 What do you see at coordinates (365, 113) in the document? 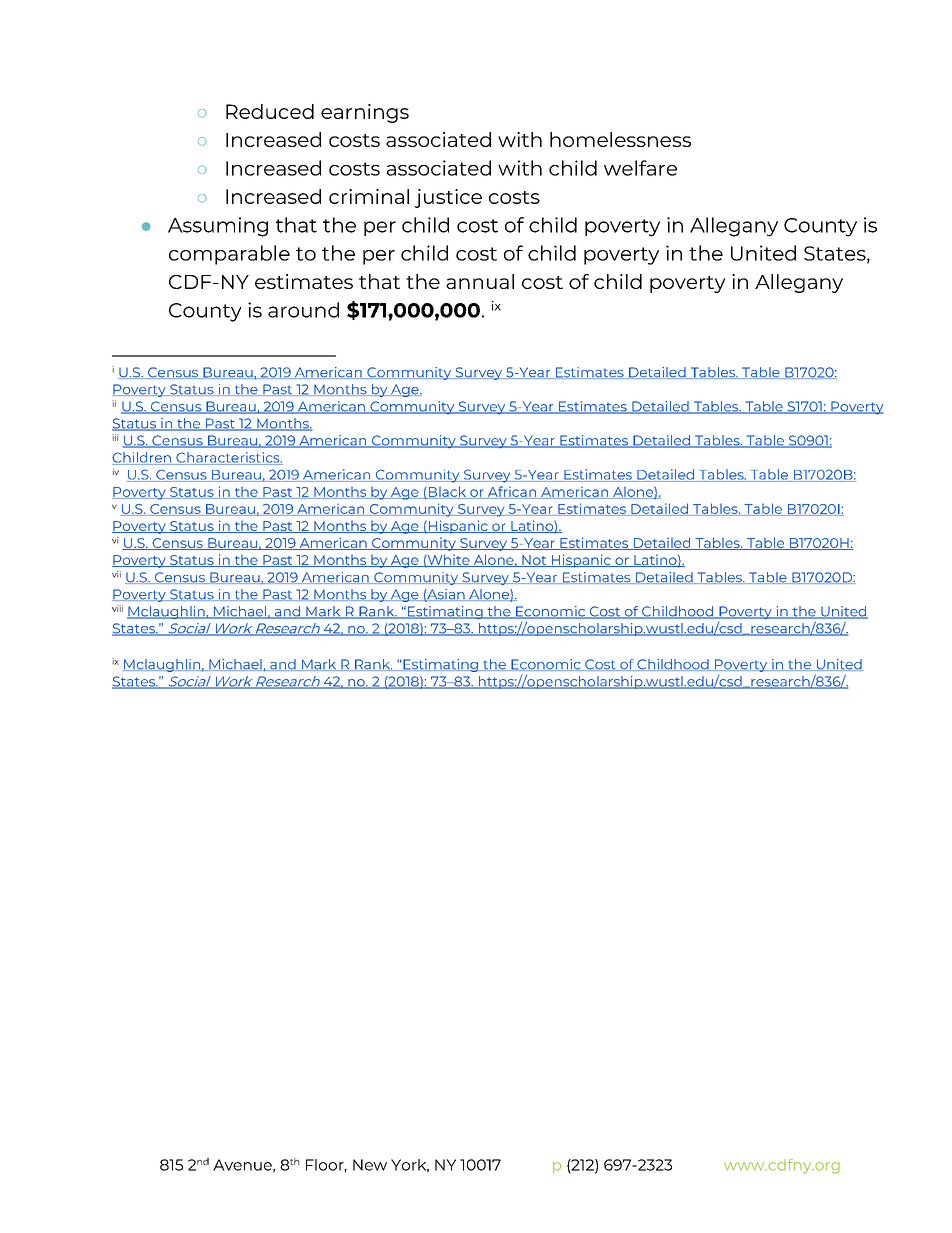
I see `earnings` at bounding box center [365, 113].
